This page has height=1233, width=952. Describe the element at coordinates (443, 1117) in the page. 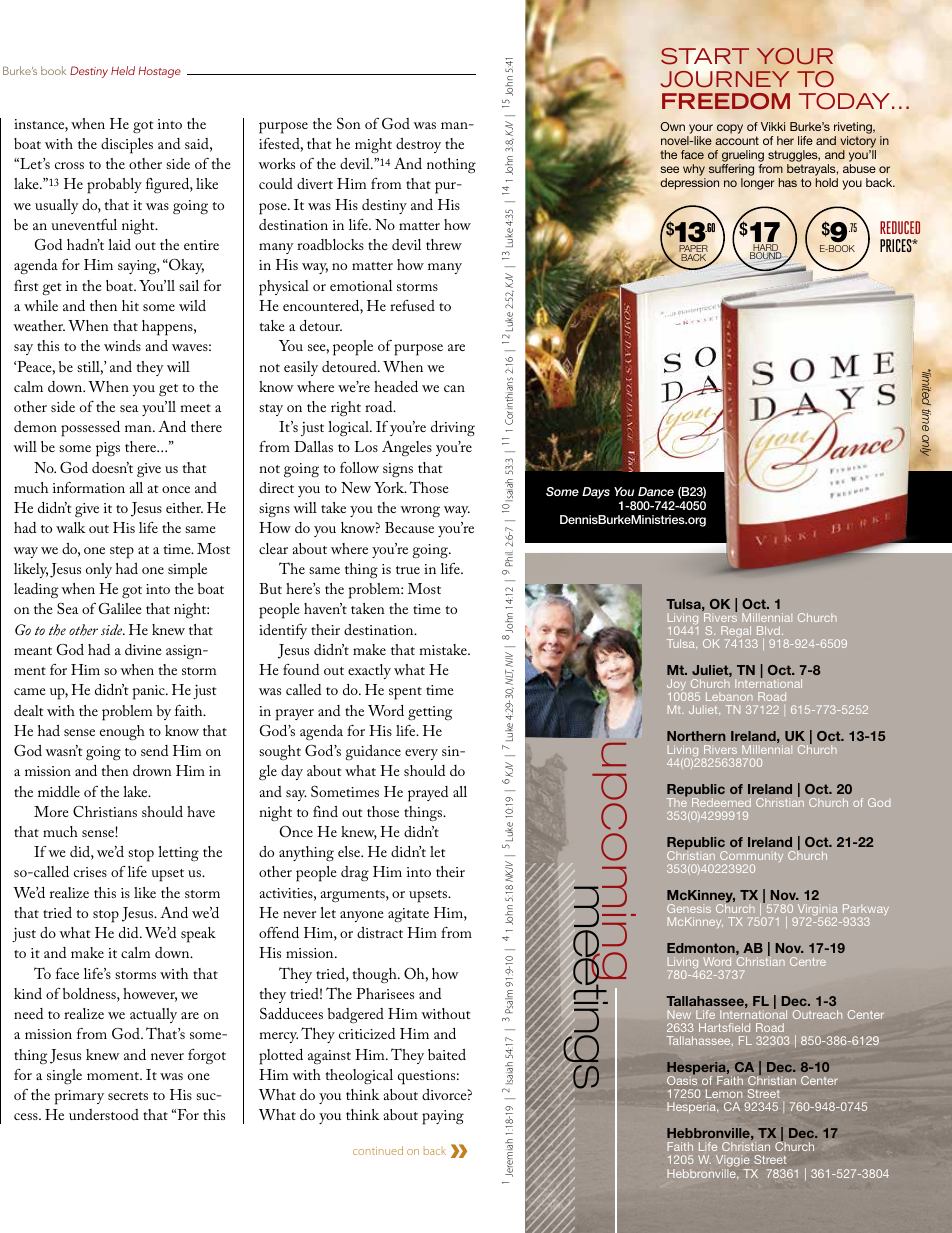

I see `paying` at that location.
